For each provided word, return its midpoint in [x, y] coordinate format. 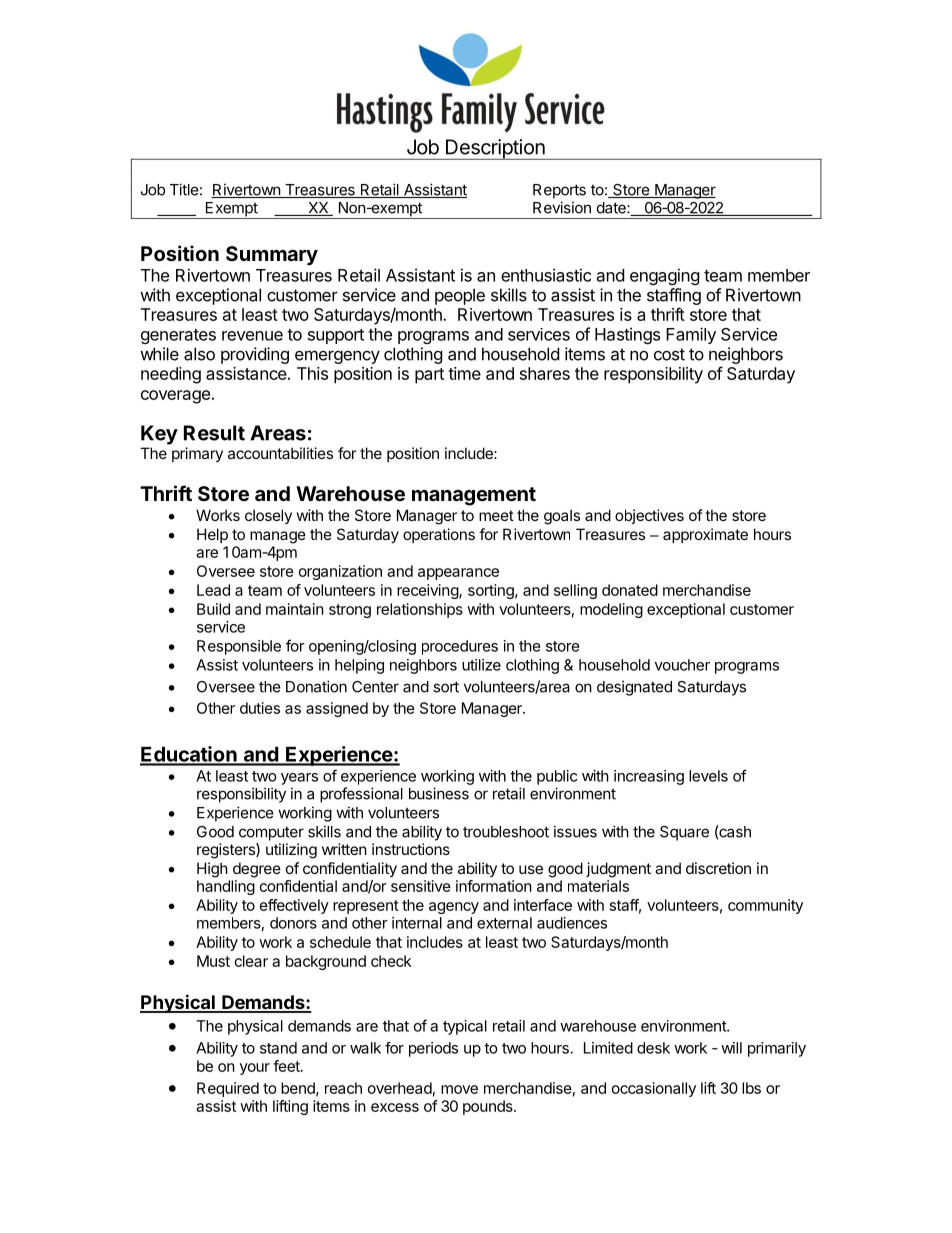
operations [439, 535]
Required [228, 1089]
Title [184, 189]
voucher [682, 665]
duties [260, 708]
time [464, 373]
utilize [481, 665]
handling [226, 887]
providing [255, 355]
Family [691, 335]
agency [454, 908]
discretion [718, 868]
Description [495, 149]
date [612, 208]
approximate [705, 535]
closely [268, 516]
